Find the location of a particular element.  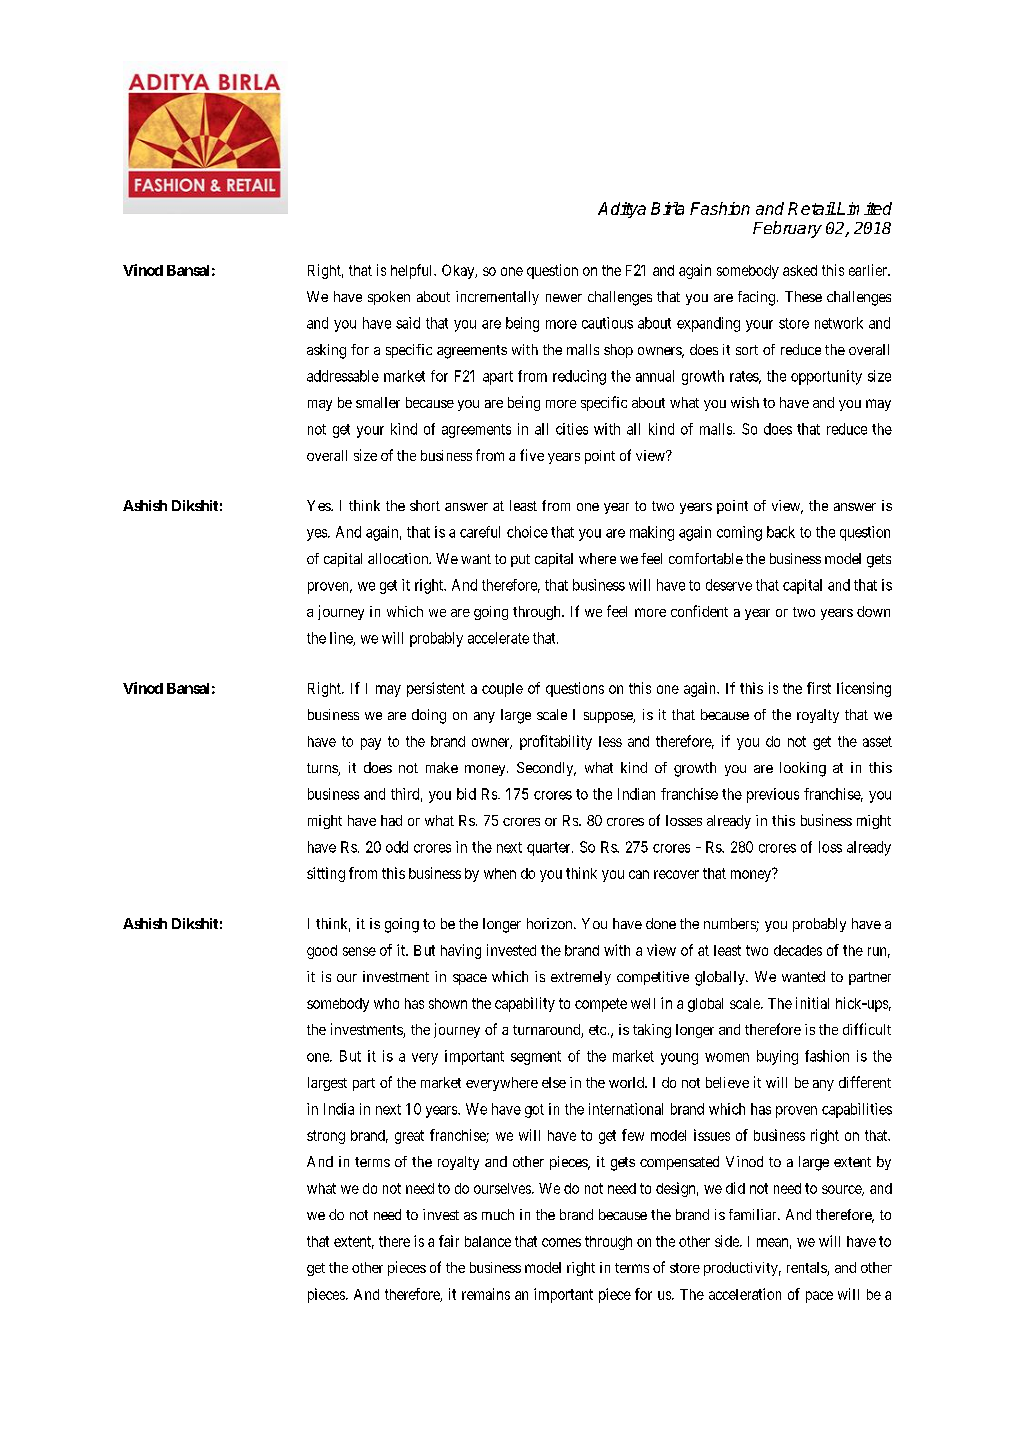

making is located at coordinates (652, 533).
